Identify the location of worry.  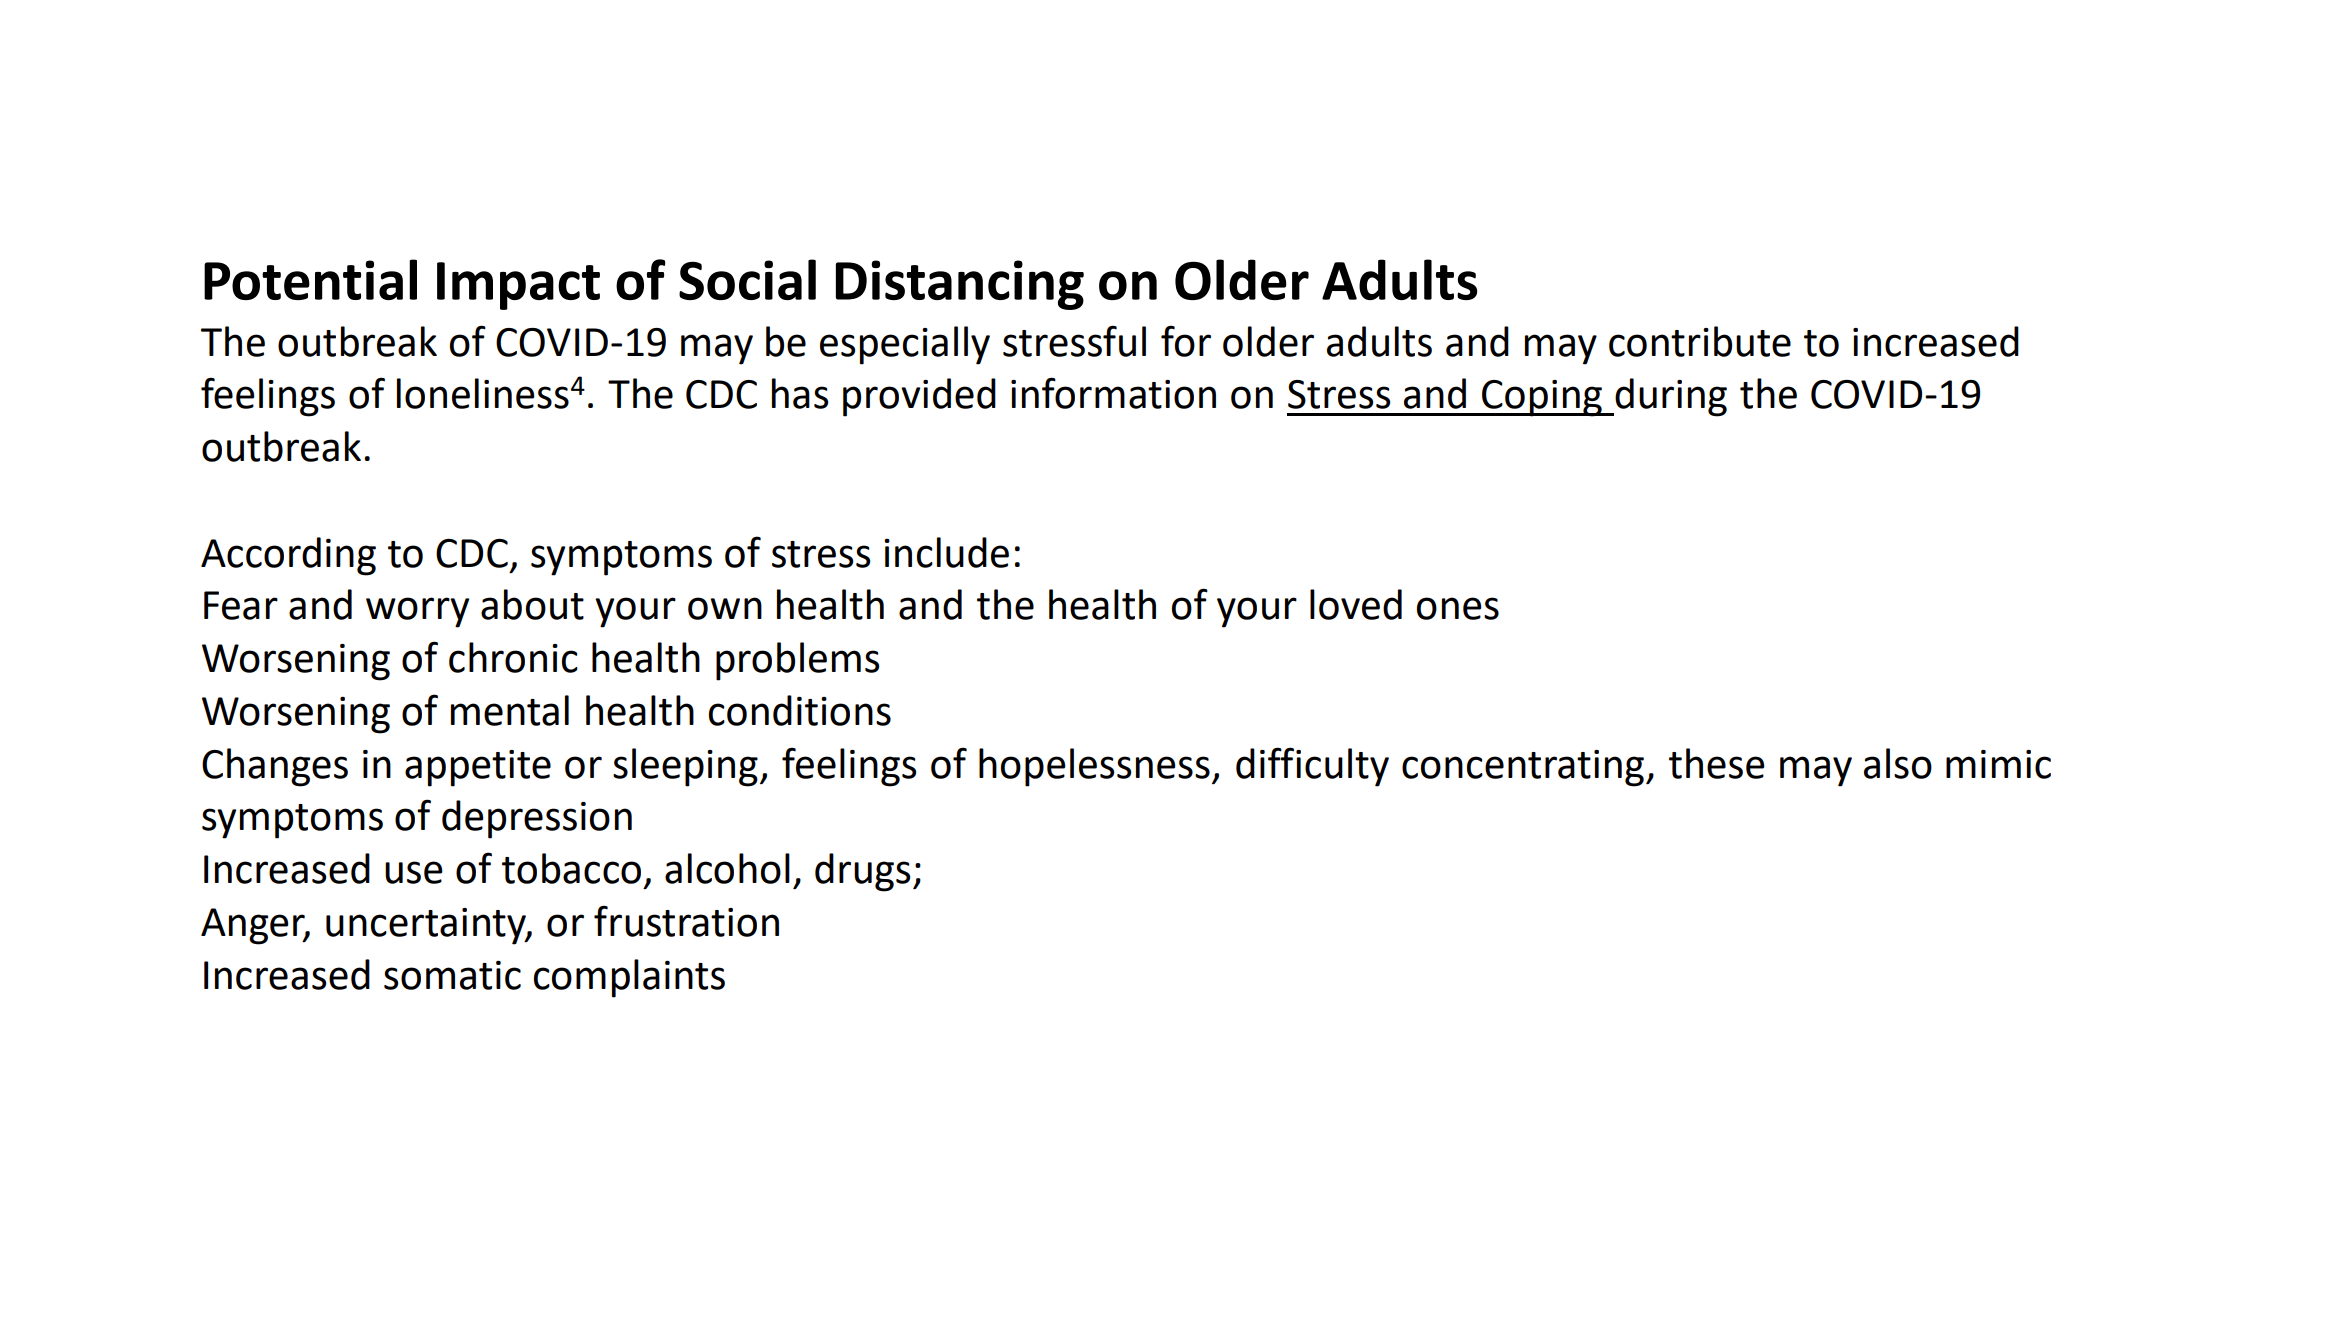
(417, 612).
